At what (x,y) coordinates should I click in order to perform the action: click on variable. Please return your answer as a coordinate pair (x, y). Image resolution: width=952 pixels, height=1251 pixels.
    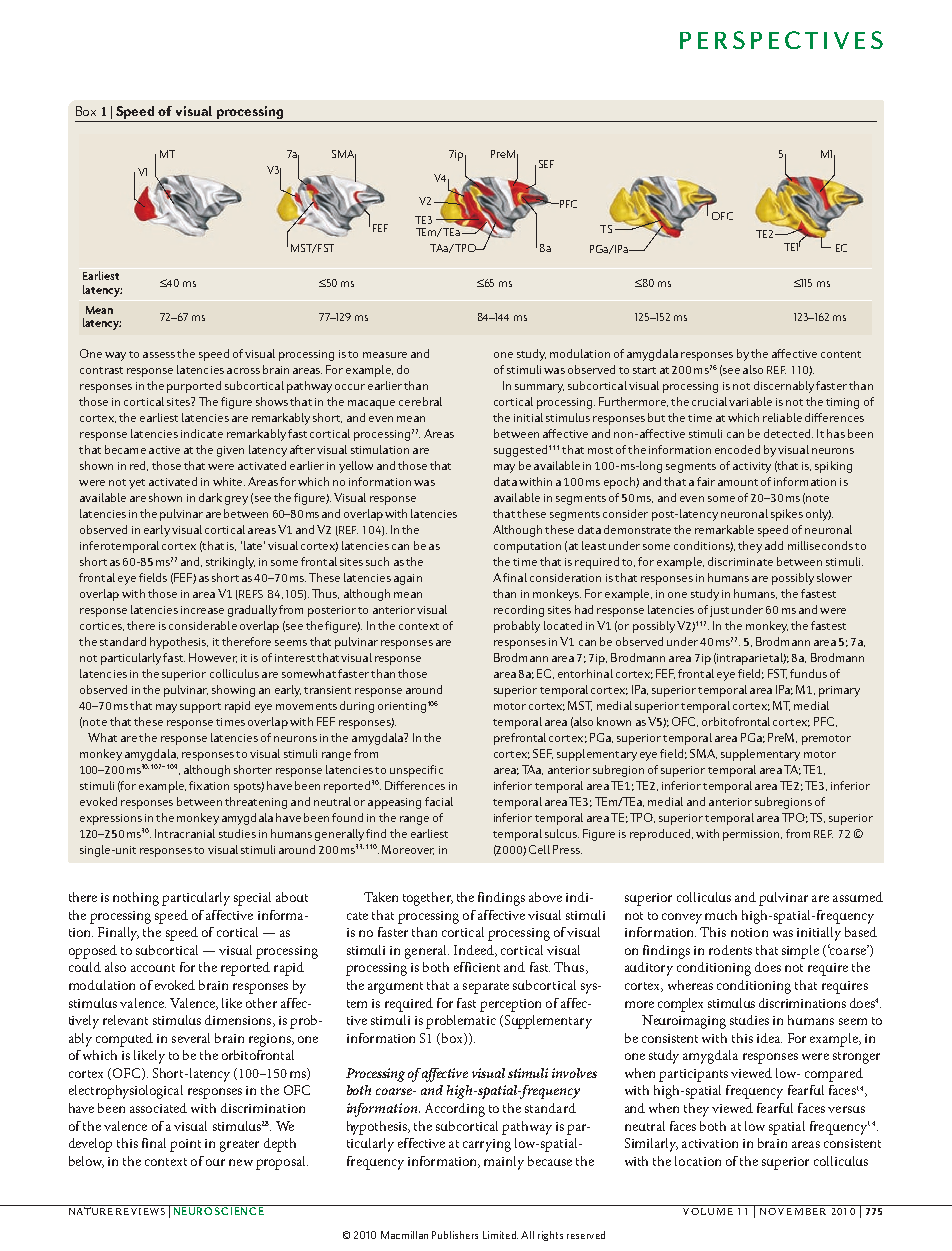
    Looking at the image, I should click on (750, 401).
